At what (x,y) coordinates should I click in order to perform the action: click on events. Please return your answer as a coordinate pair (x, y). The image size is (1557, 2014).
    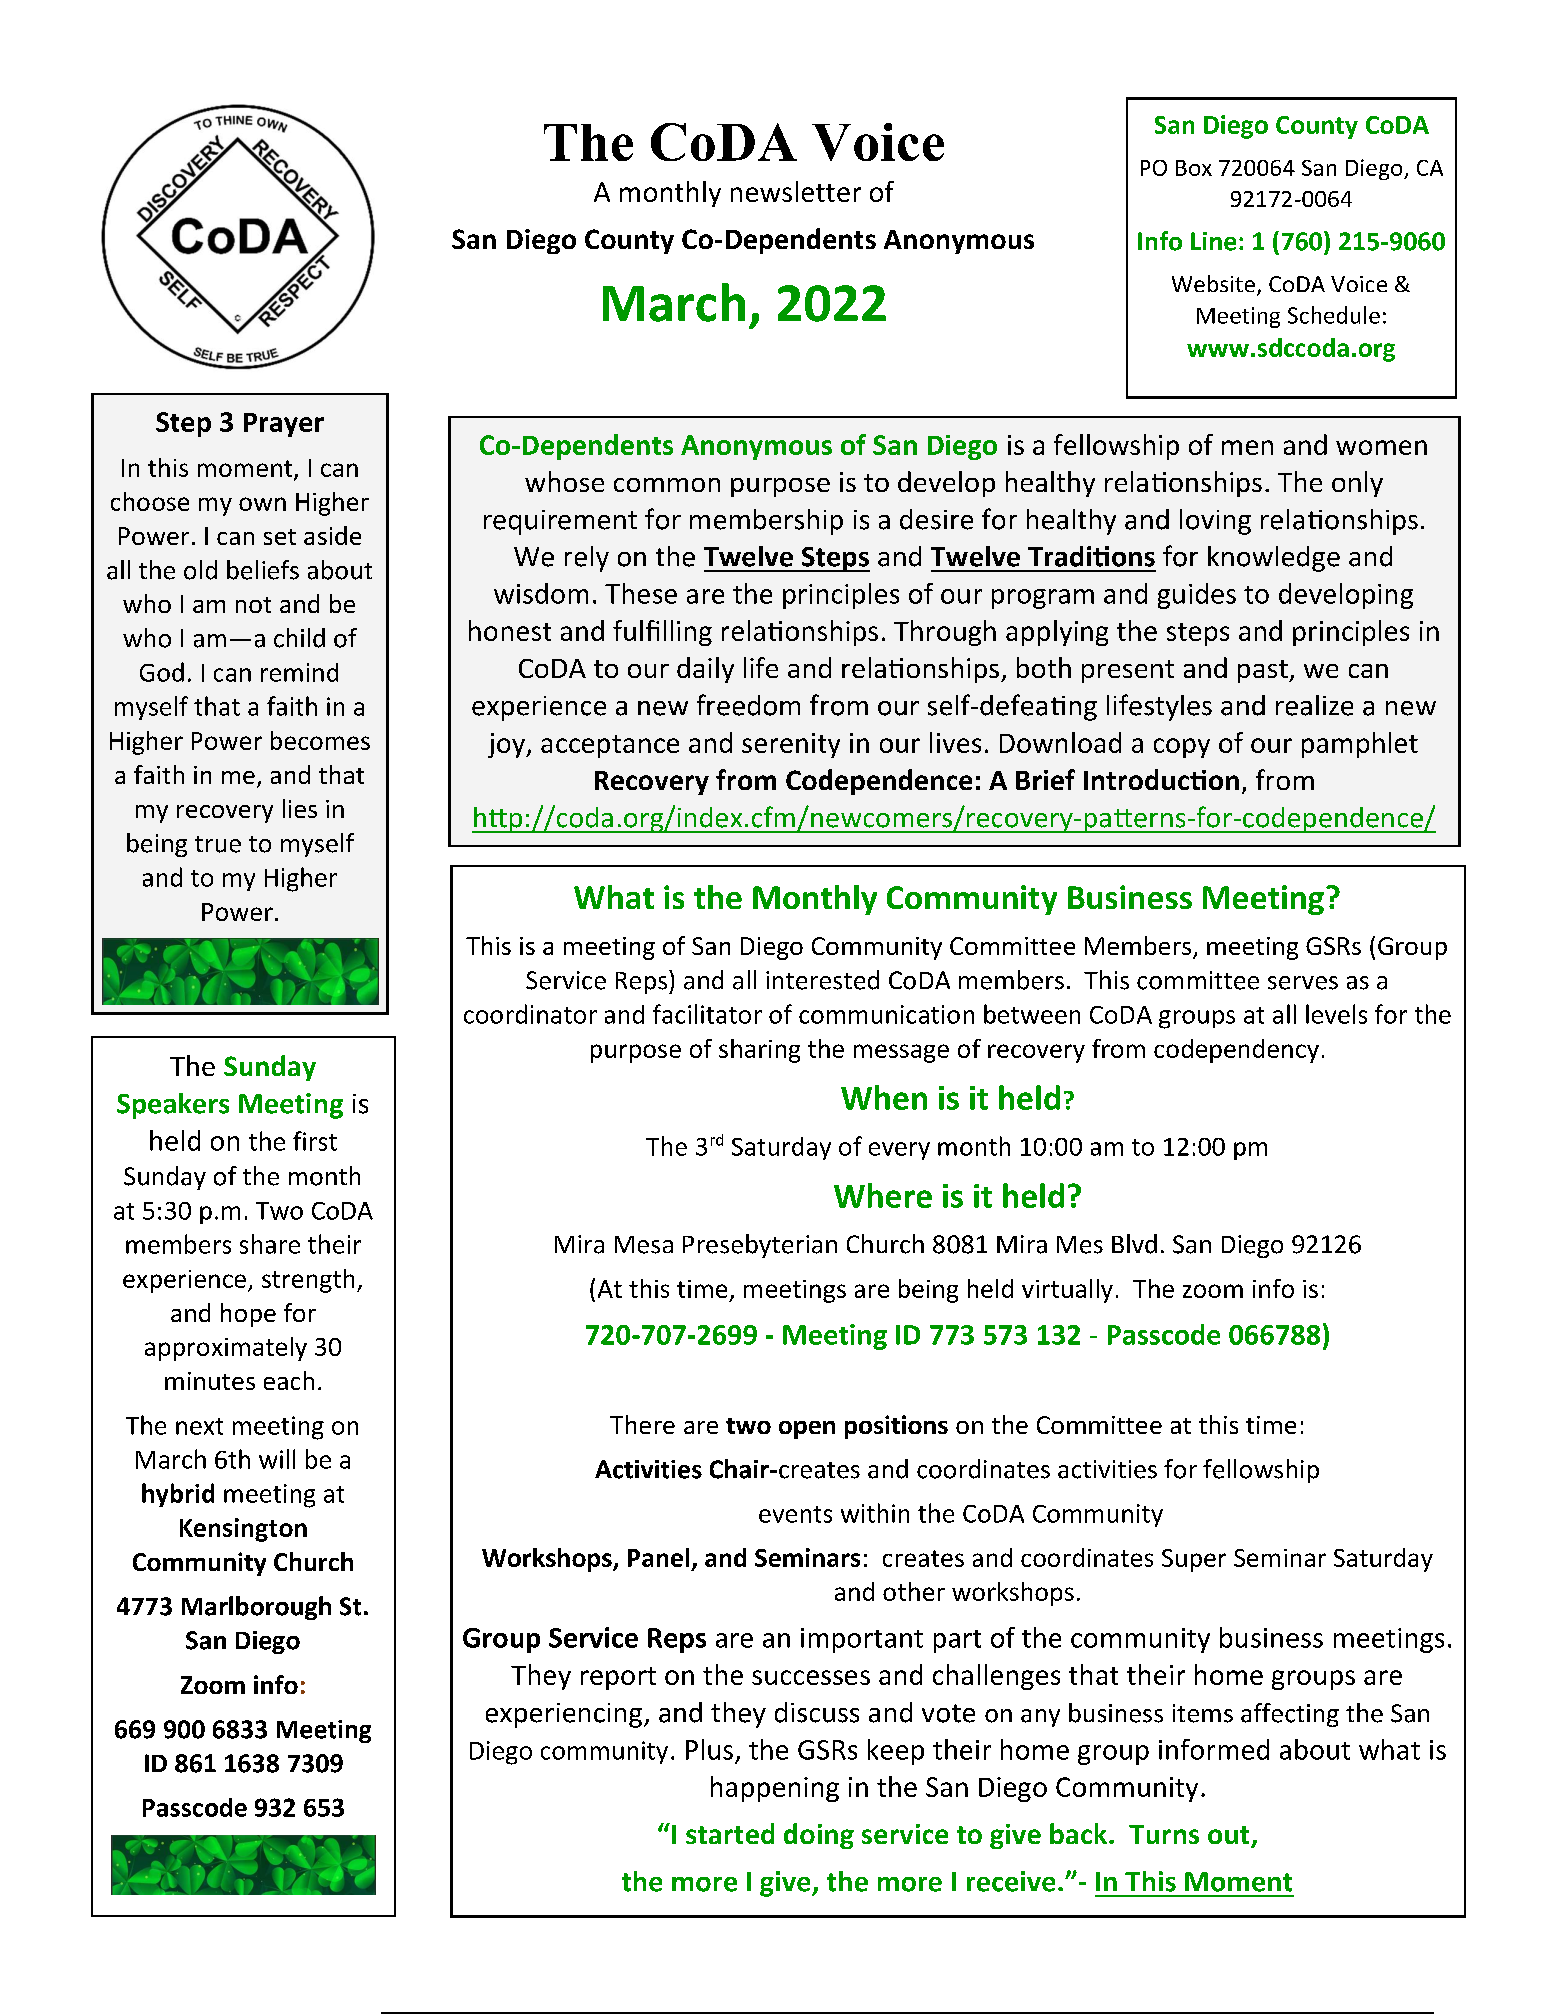
    Looking at the image, I should click on (795, 1514).
